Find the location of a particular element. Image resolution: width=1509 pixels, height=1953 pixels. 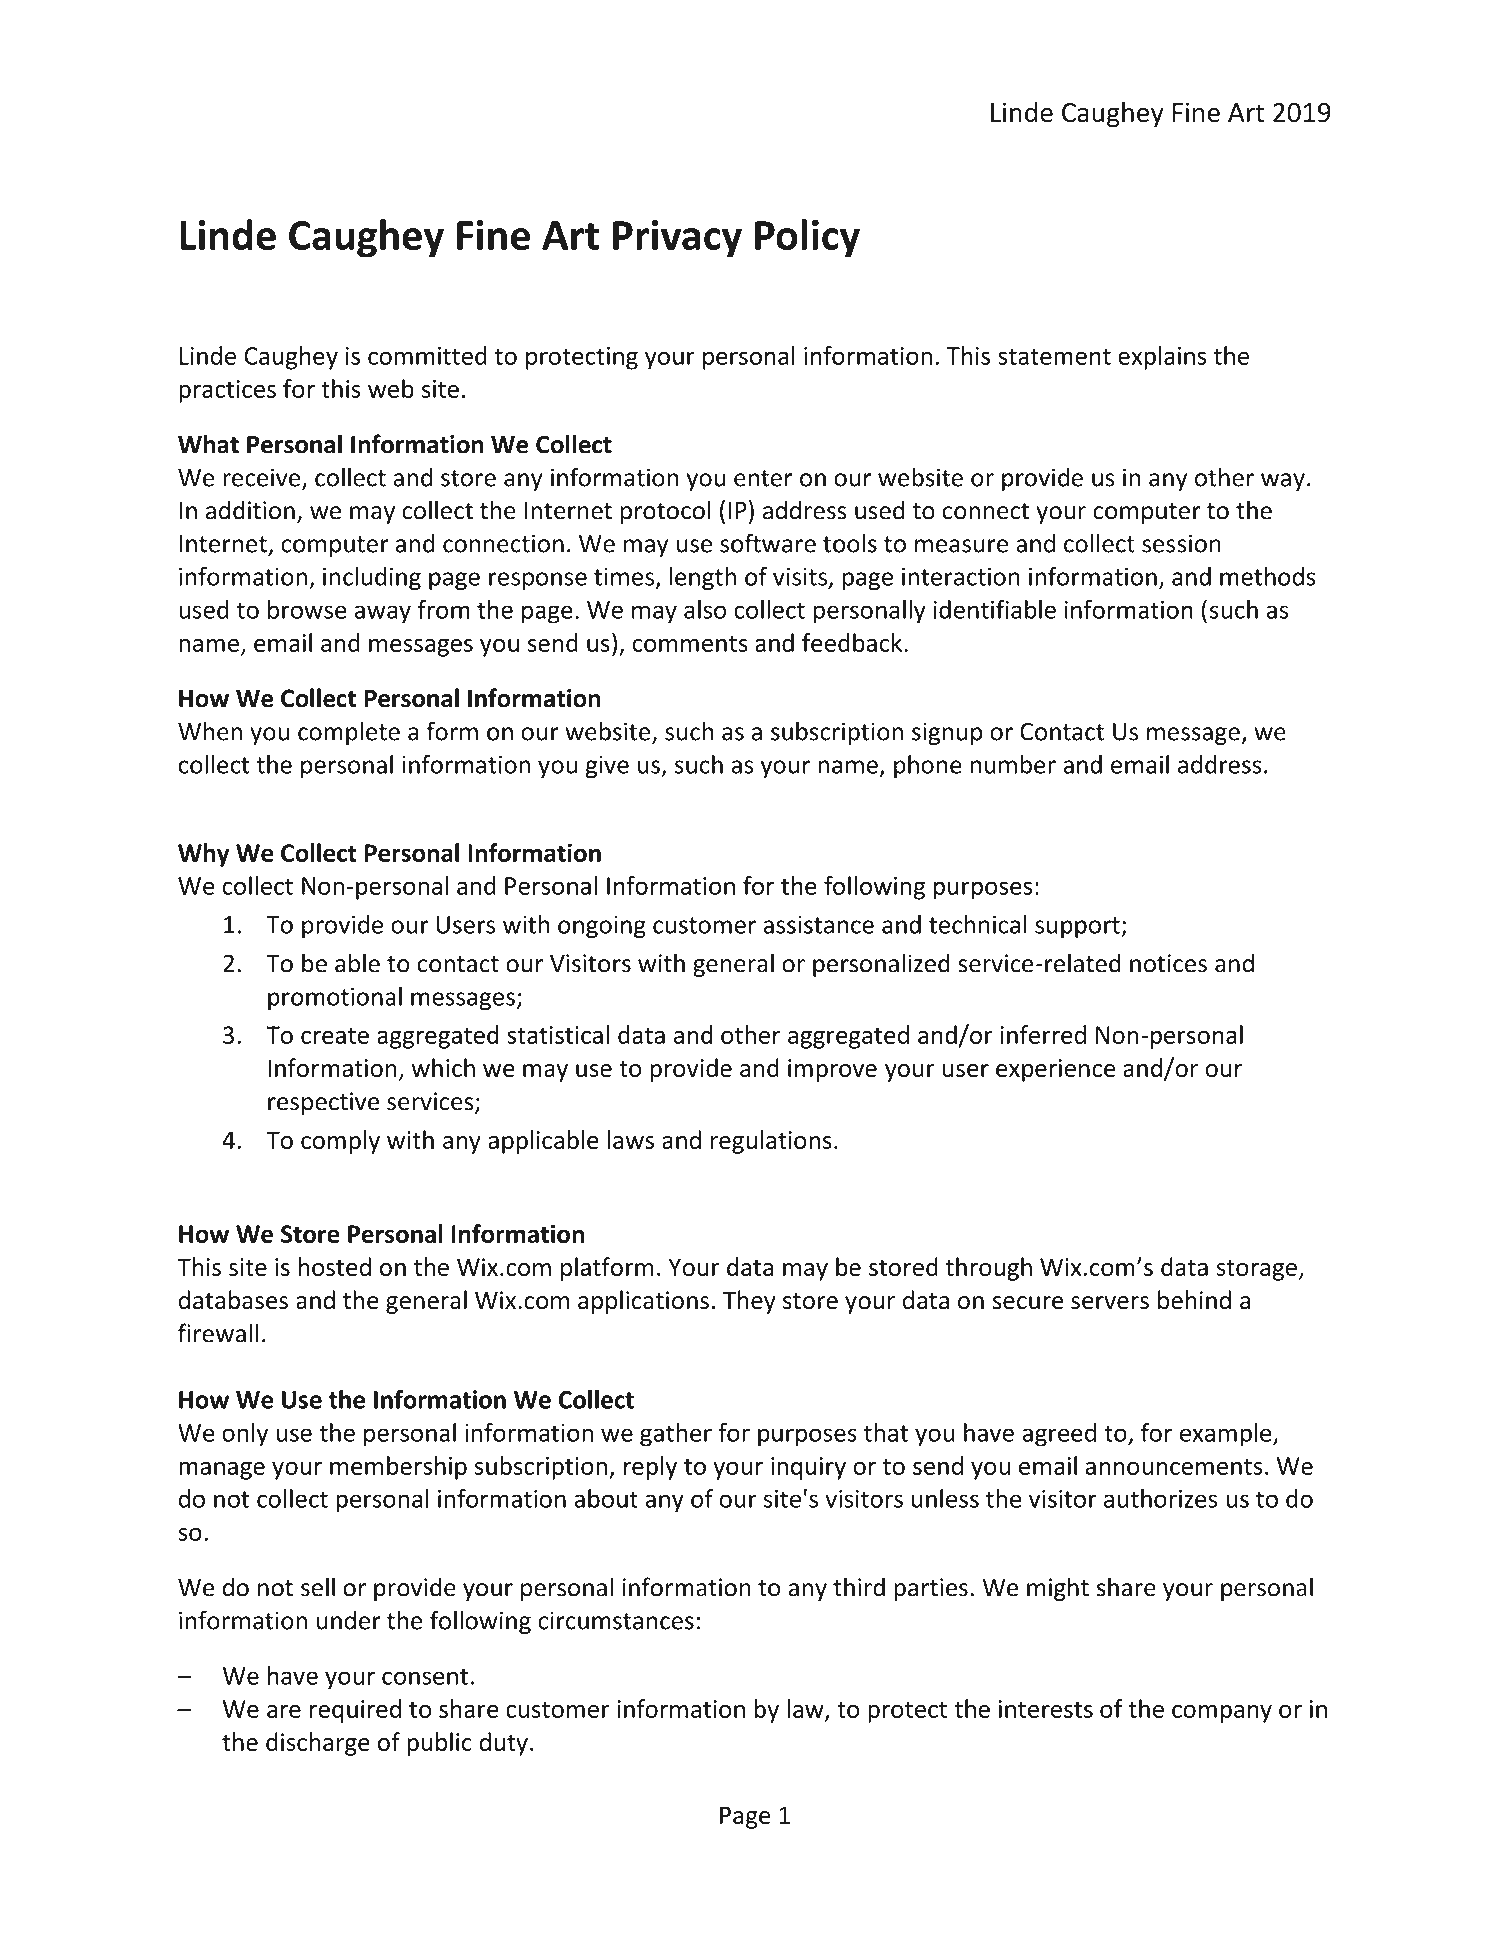

Privacy is located at coordinates (677, 239).
